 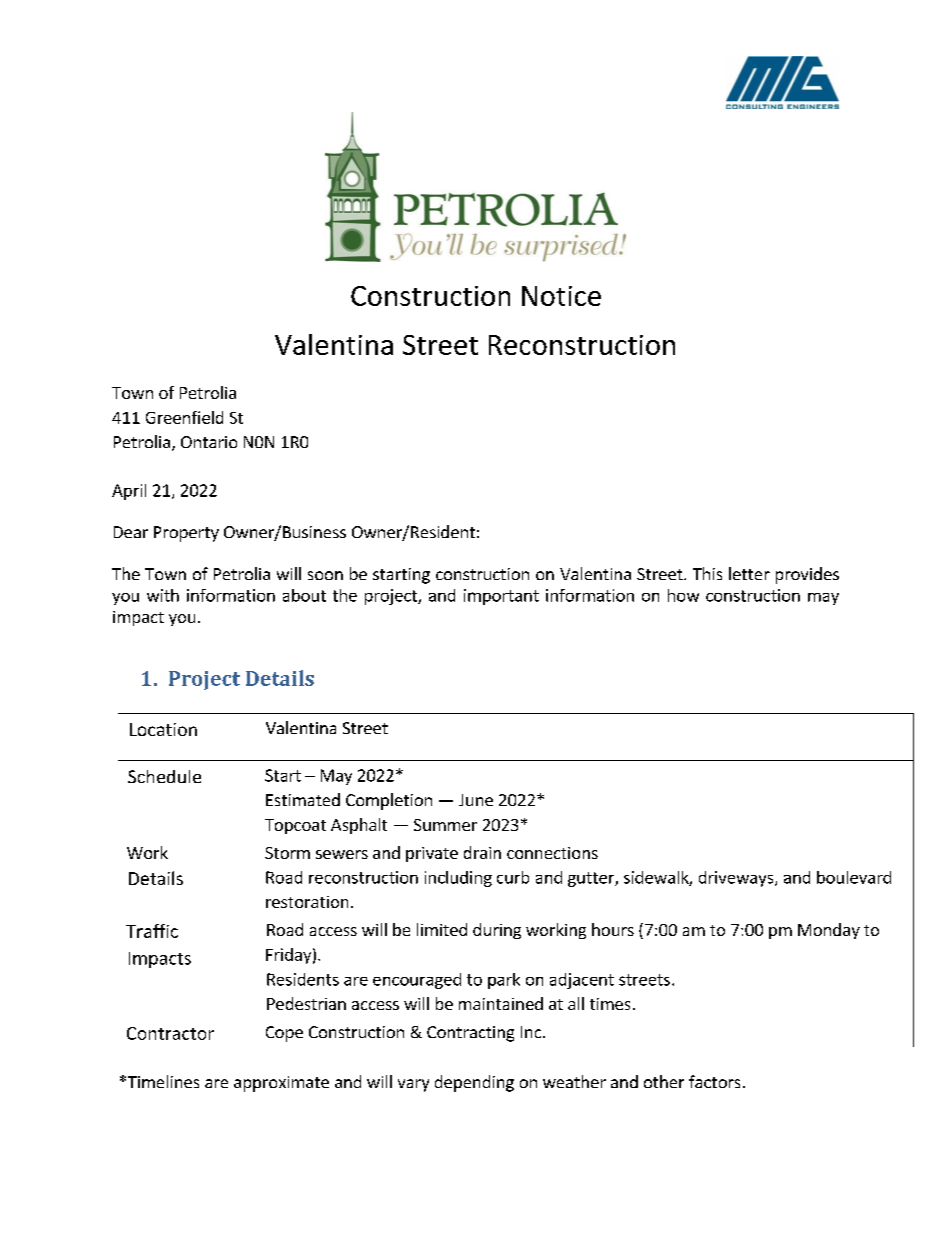 What do you see at coordinates (749, 573) in the image?
I see `letter` at bounding box center [749, 573].
